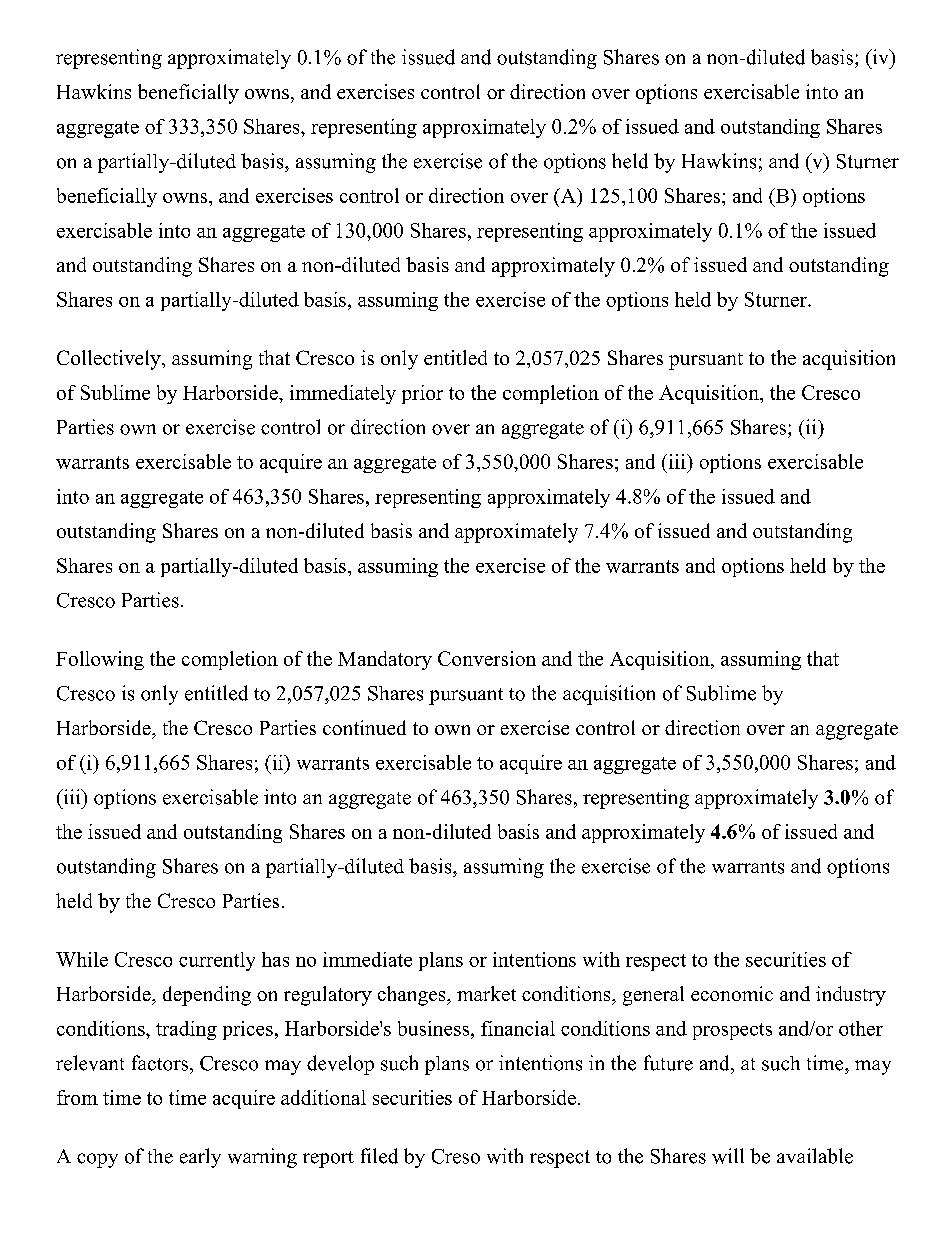  Describe the element at coordinates (217, 961) in the screenshot. I see `currently` at that location.
